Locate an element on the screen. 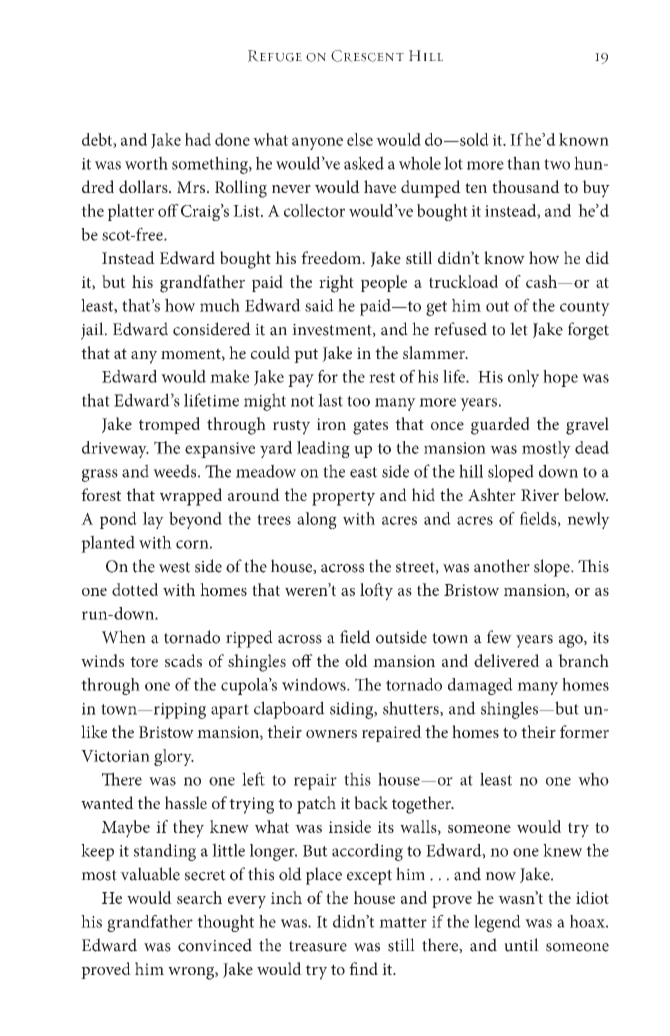  treasure is located at coordinates (318, 946).
